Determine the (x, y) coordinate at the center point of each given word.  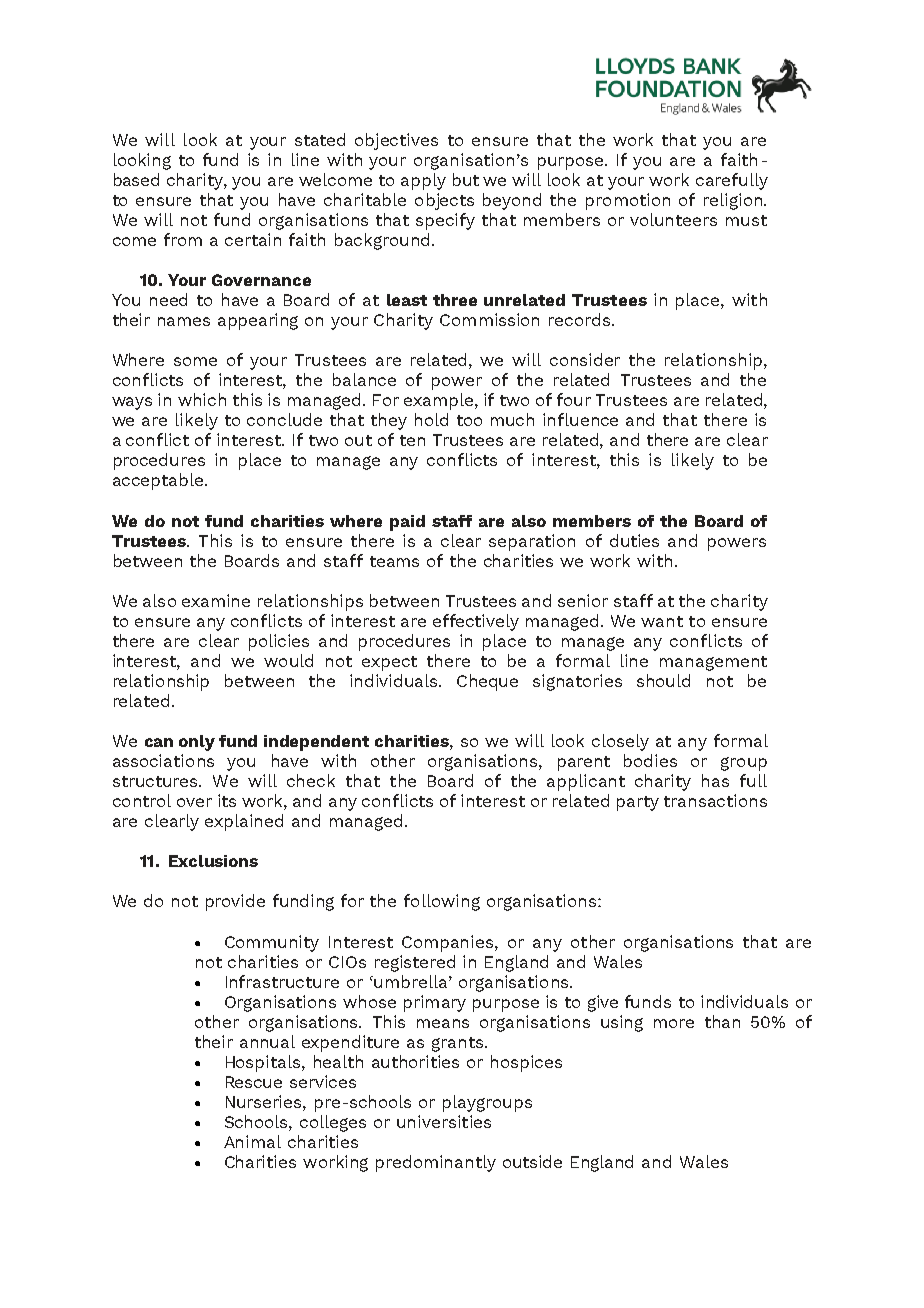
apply (423, 181)
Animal (252, 1141)
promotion (628, 201)
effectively (476, 622)
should (663, 680)
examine (216, 600)
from (183, 239)
